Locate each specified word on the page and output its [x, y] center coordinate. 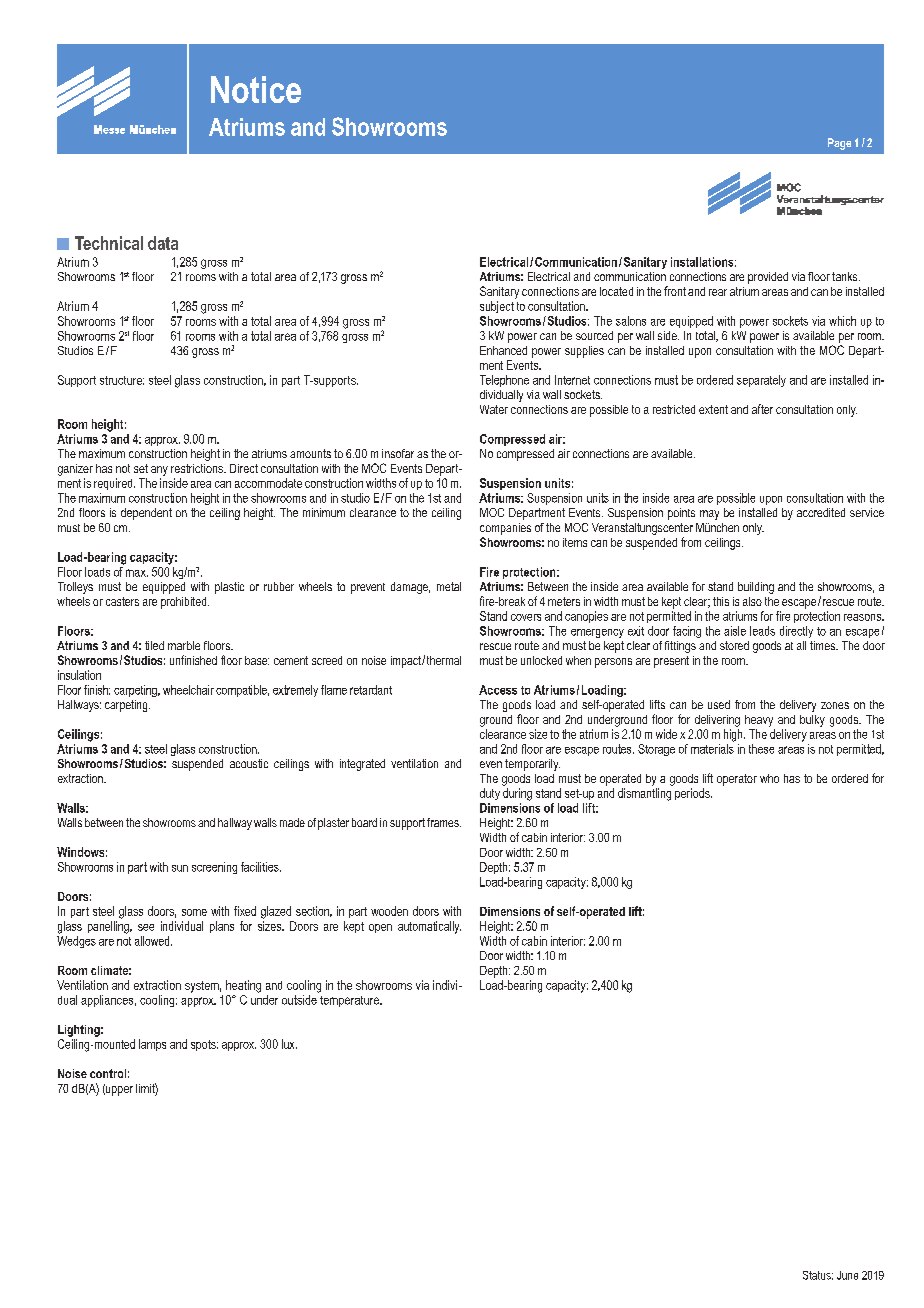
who [769, 778]
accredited [821, 512]
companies [505, 529]
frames [444, 822]
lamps [152, 1045]
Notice [256, 89]
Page [839, 144]
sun [180, 868]
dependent [146, 514]
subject [497, 307]
